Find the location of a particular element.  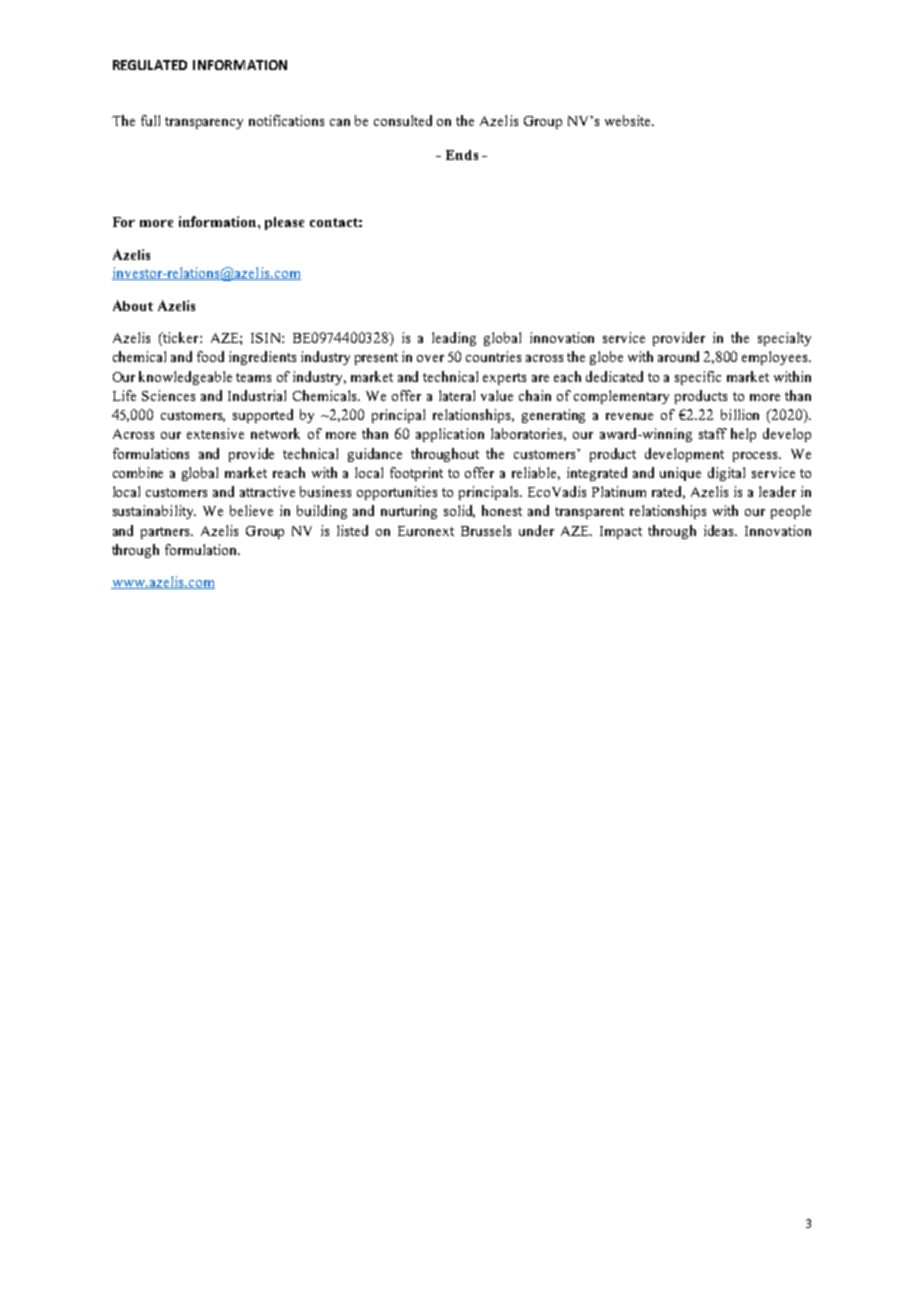

solid is located at coordinates (459, 511).
